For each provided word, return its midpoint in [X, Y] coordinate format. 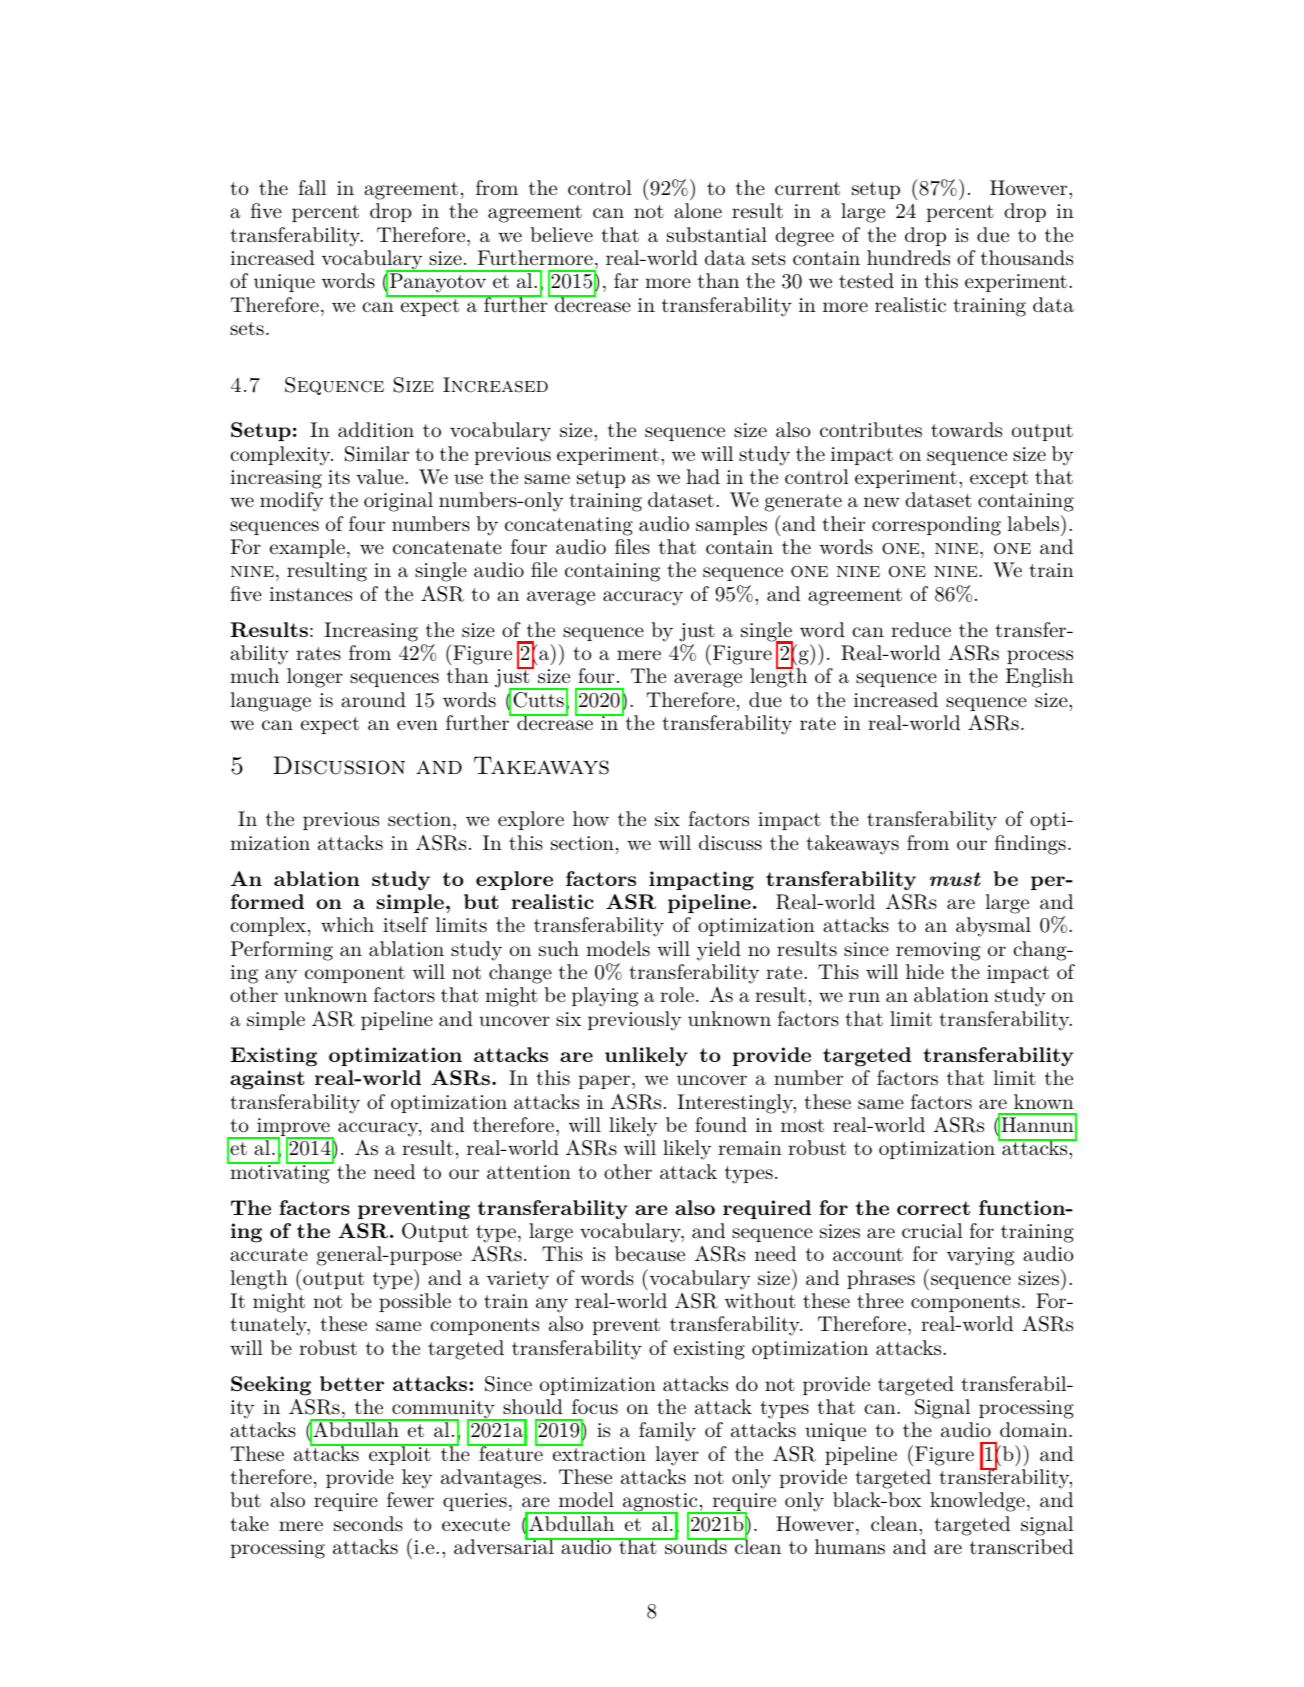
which [347, 924]
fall [312, 188]
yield [719, 951]
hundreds [908, 258]
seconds [368, 1524]
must [955, 879]
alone [698, 210]
